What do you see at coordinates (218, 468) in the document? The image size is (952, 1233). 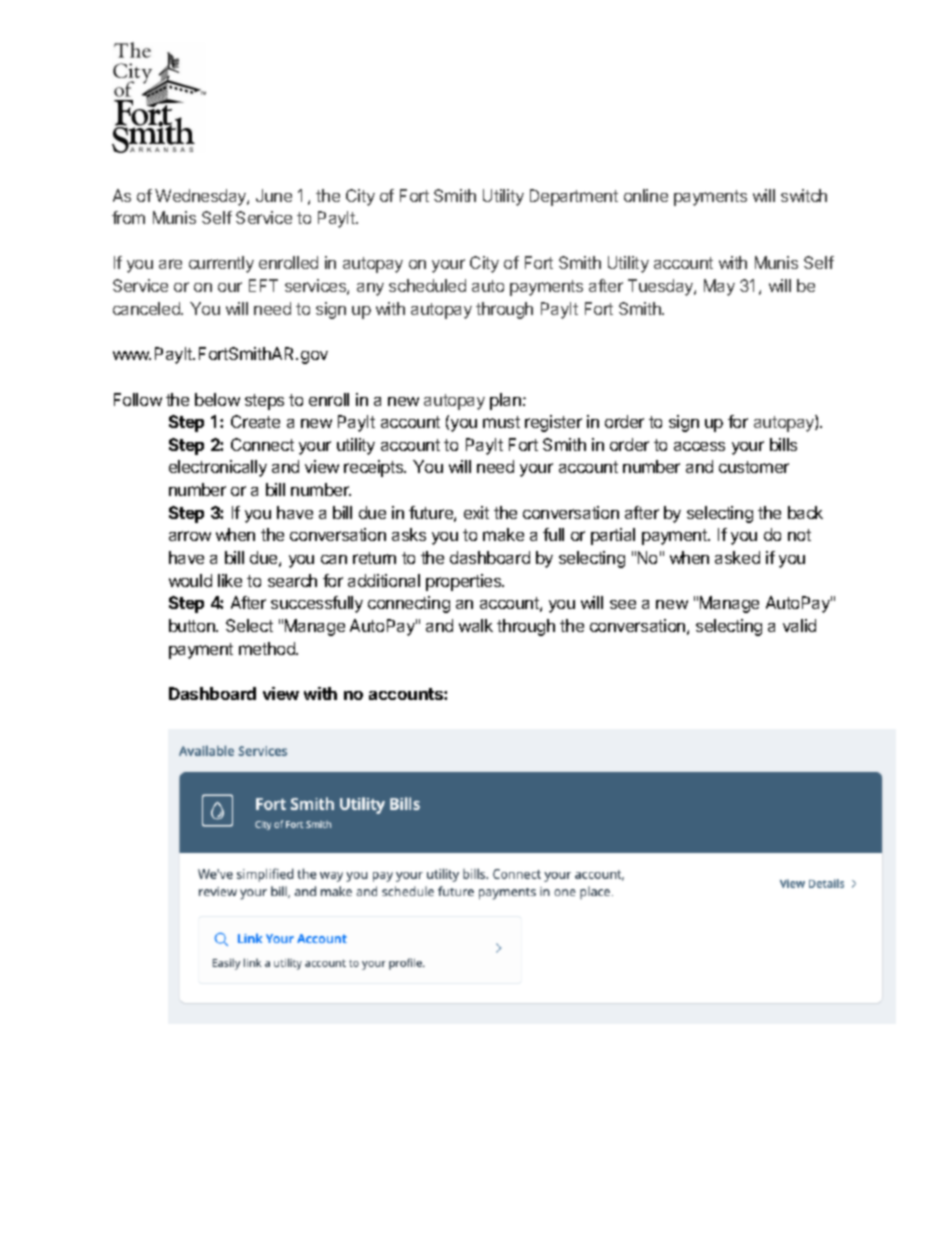 I see `electronically` at bounding box center [218, 468].
